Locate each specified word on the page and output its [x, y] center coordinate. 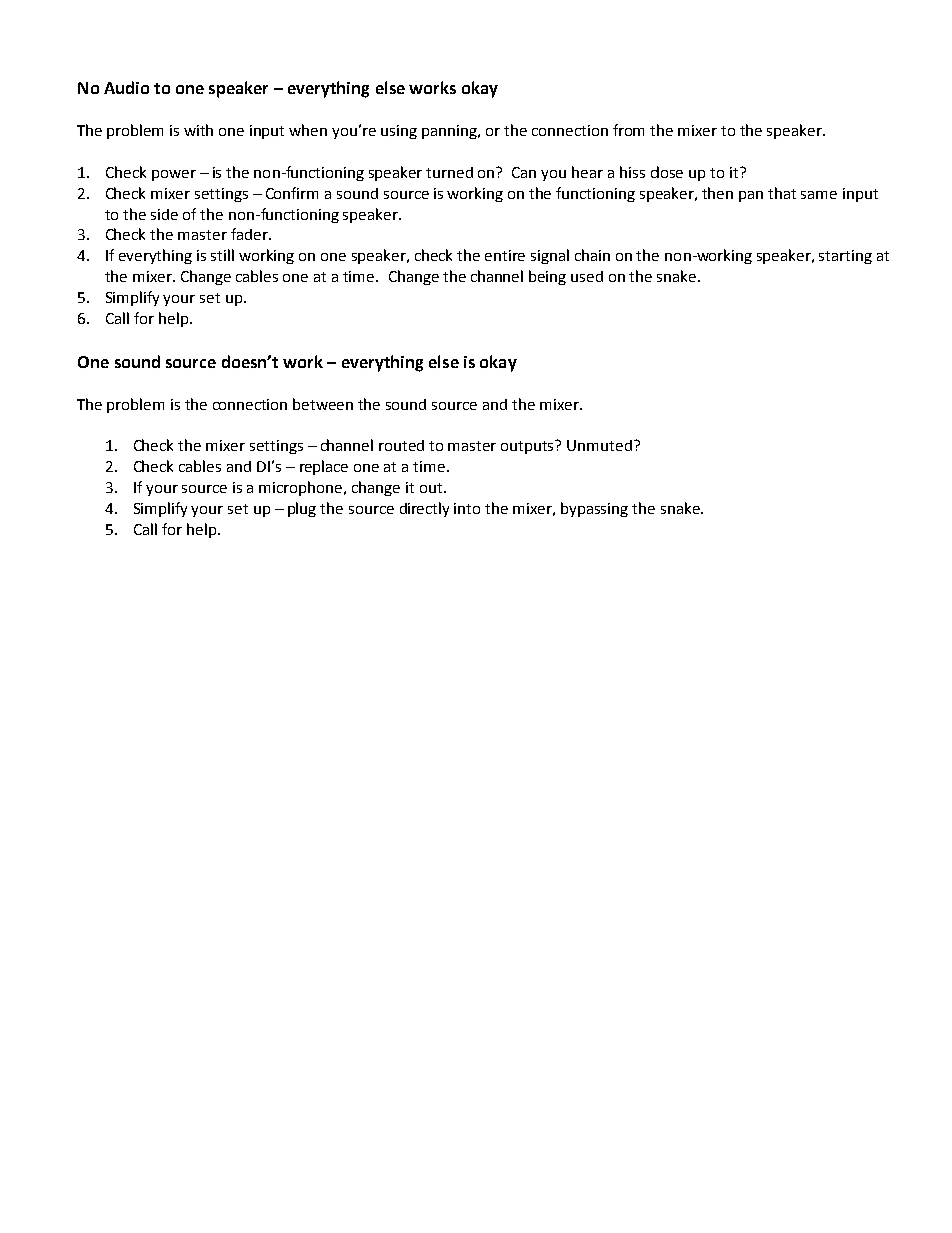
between [323, 404]
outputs [529, 447]
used [587, 276]
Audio [126, 87]
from [628, 130]
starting [845, 257]
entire [505, 255]
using [399, 132]
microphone [302, 488]
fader [250, 234]
